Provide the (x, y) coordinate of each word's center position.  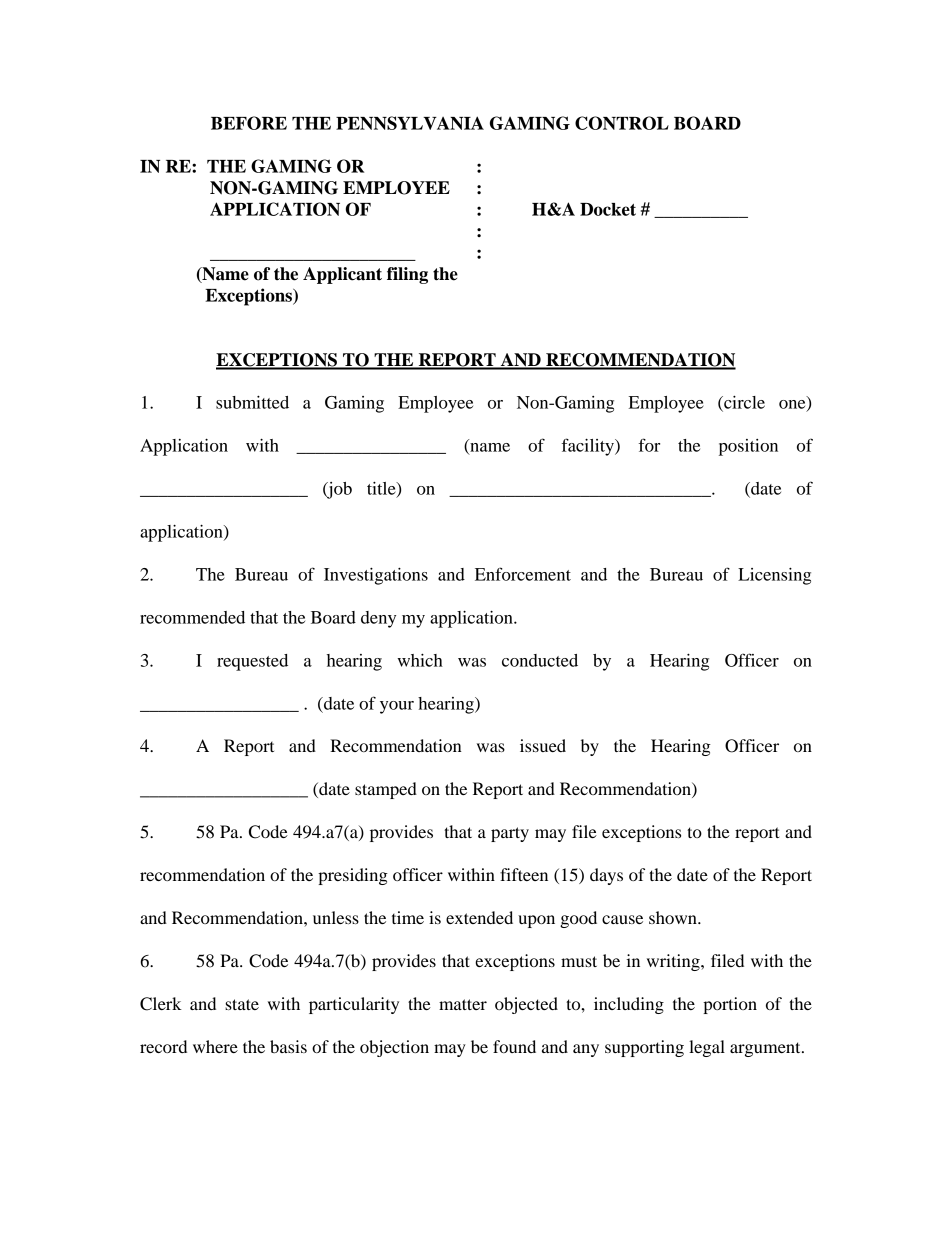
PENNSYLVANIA (410, 123)
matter (463, 1004)
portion (730, 1005)
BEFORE (249, 123)
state (242, 1004)
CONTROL (622, 123)
